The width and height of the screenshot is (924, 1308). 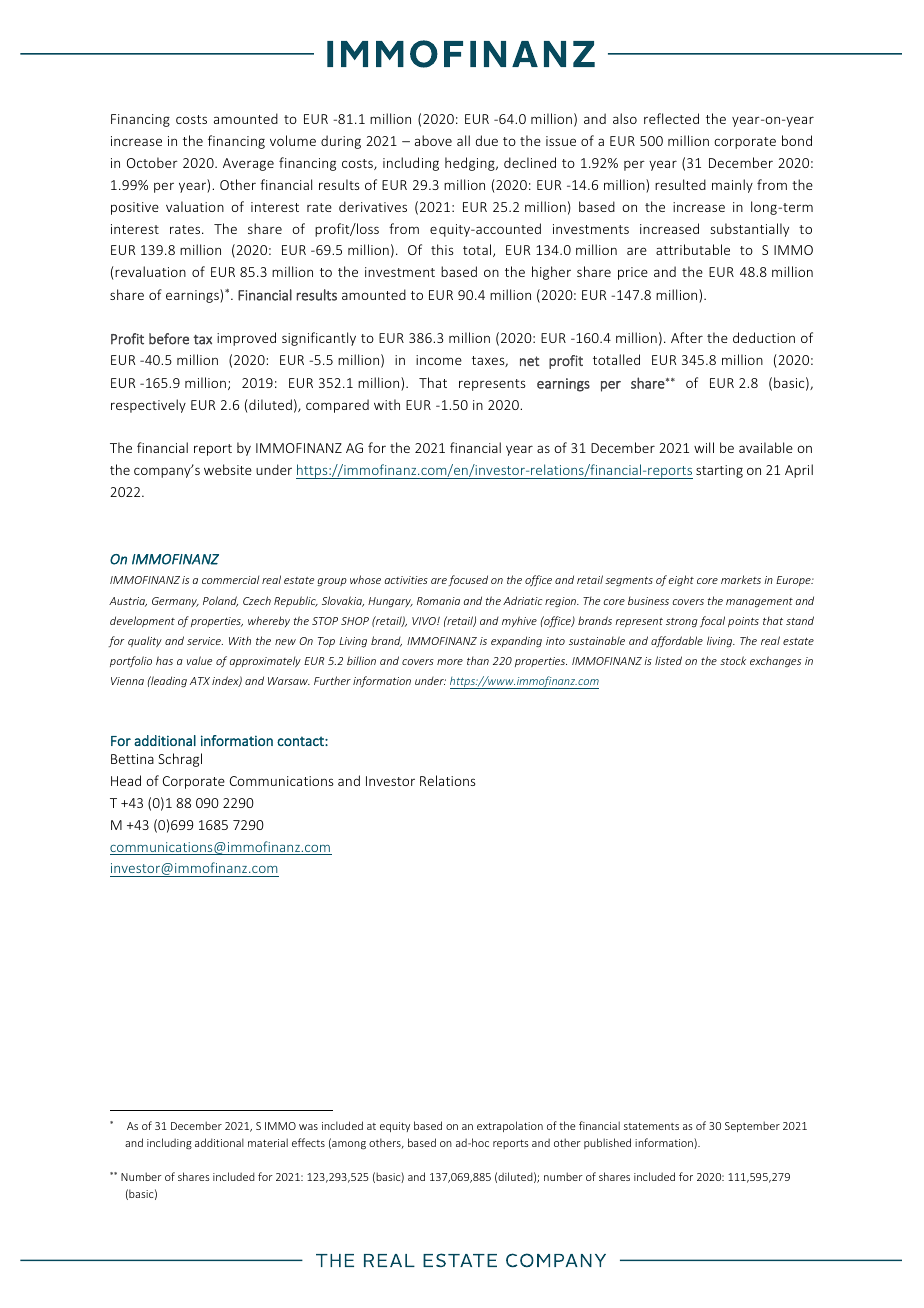 I want to click on respectively, so click(x=148, y=406).
